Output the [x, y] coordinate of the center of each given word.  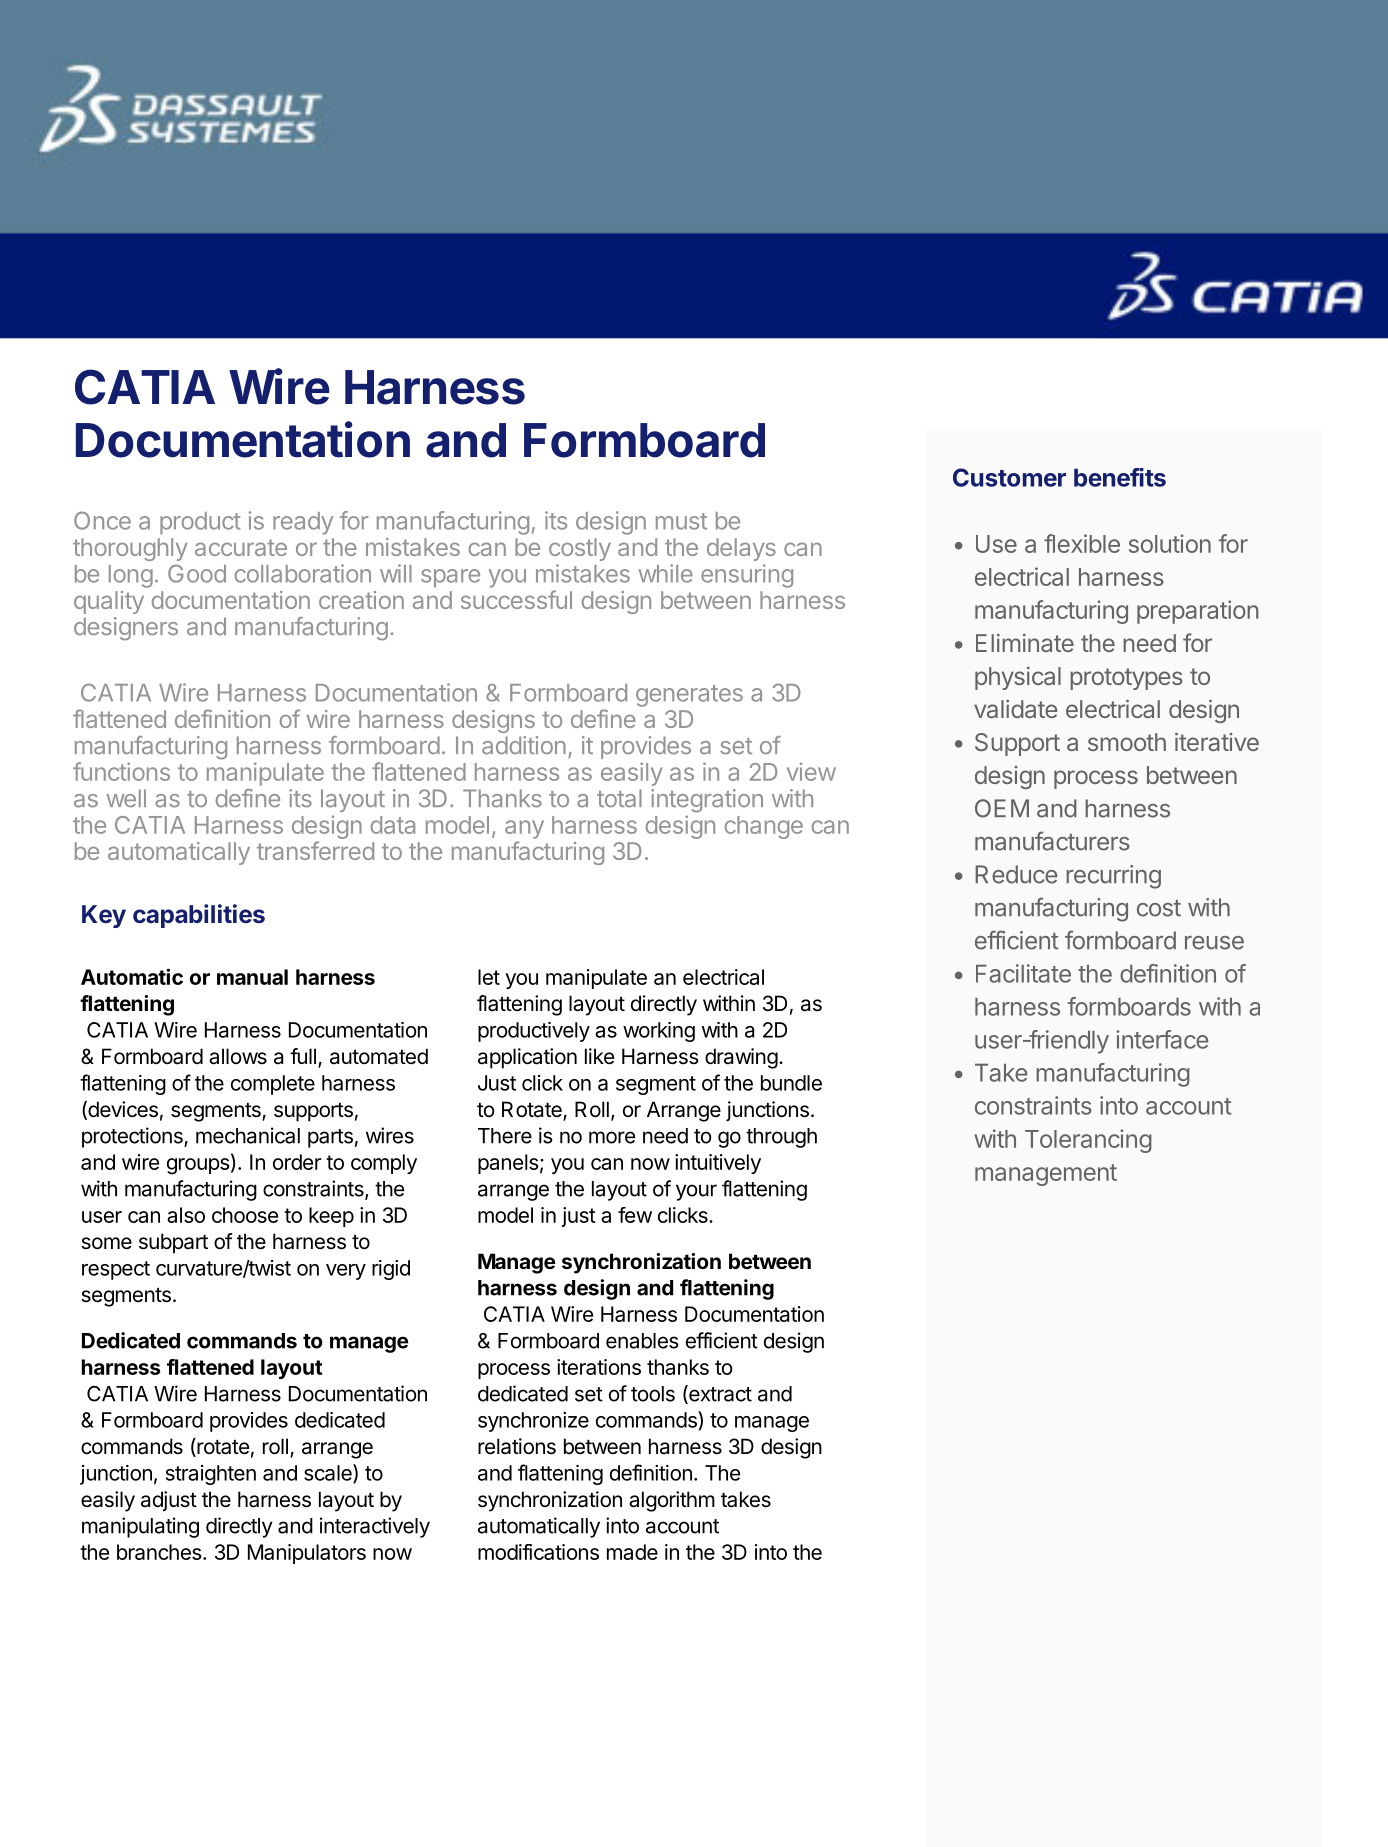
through [781, 1138]
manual [252, 977]
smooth [1127, 742]
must [681, 521]
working [659, 1032]
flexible [1082, 543]
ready [303, 523]
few [635, 1215]
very [346, 1272]
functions [121, 771]
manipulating [140, 1527]
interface [1162, 1039]
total [619, 798]
